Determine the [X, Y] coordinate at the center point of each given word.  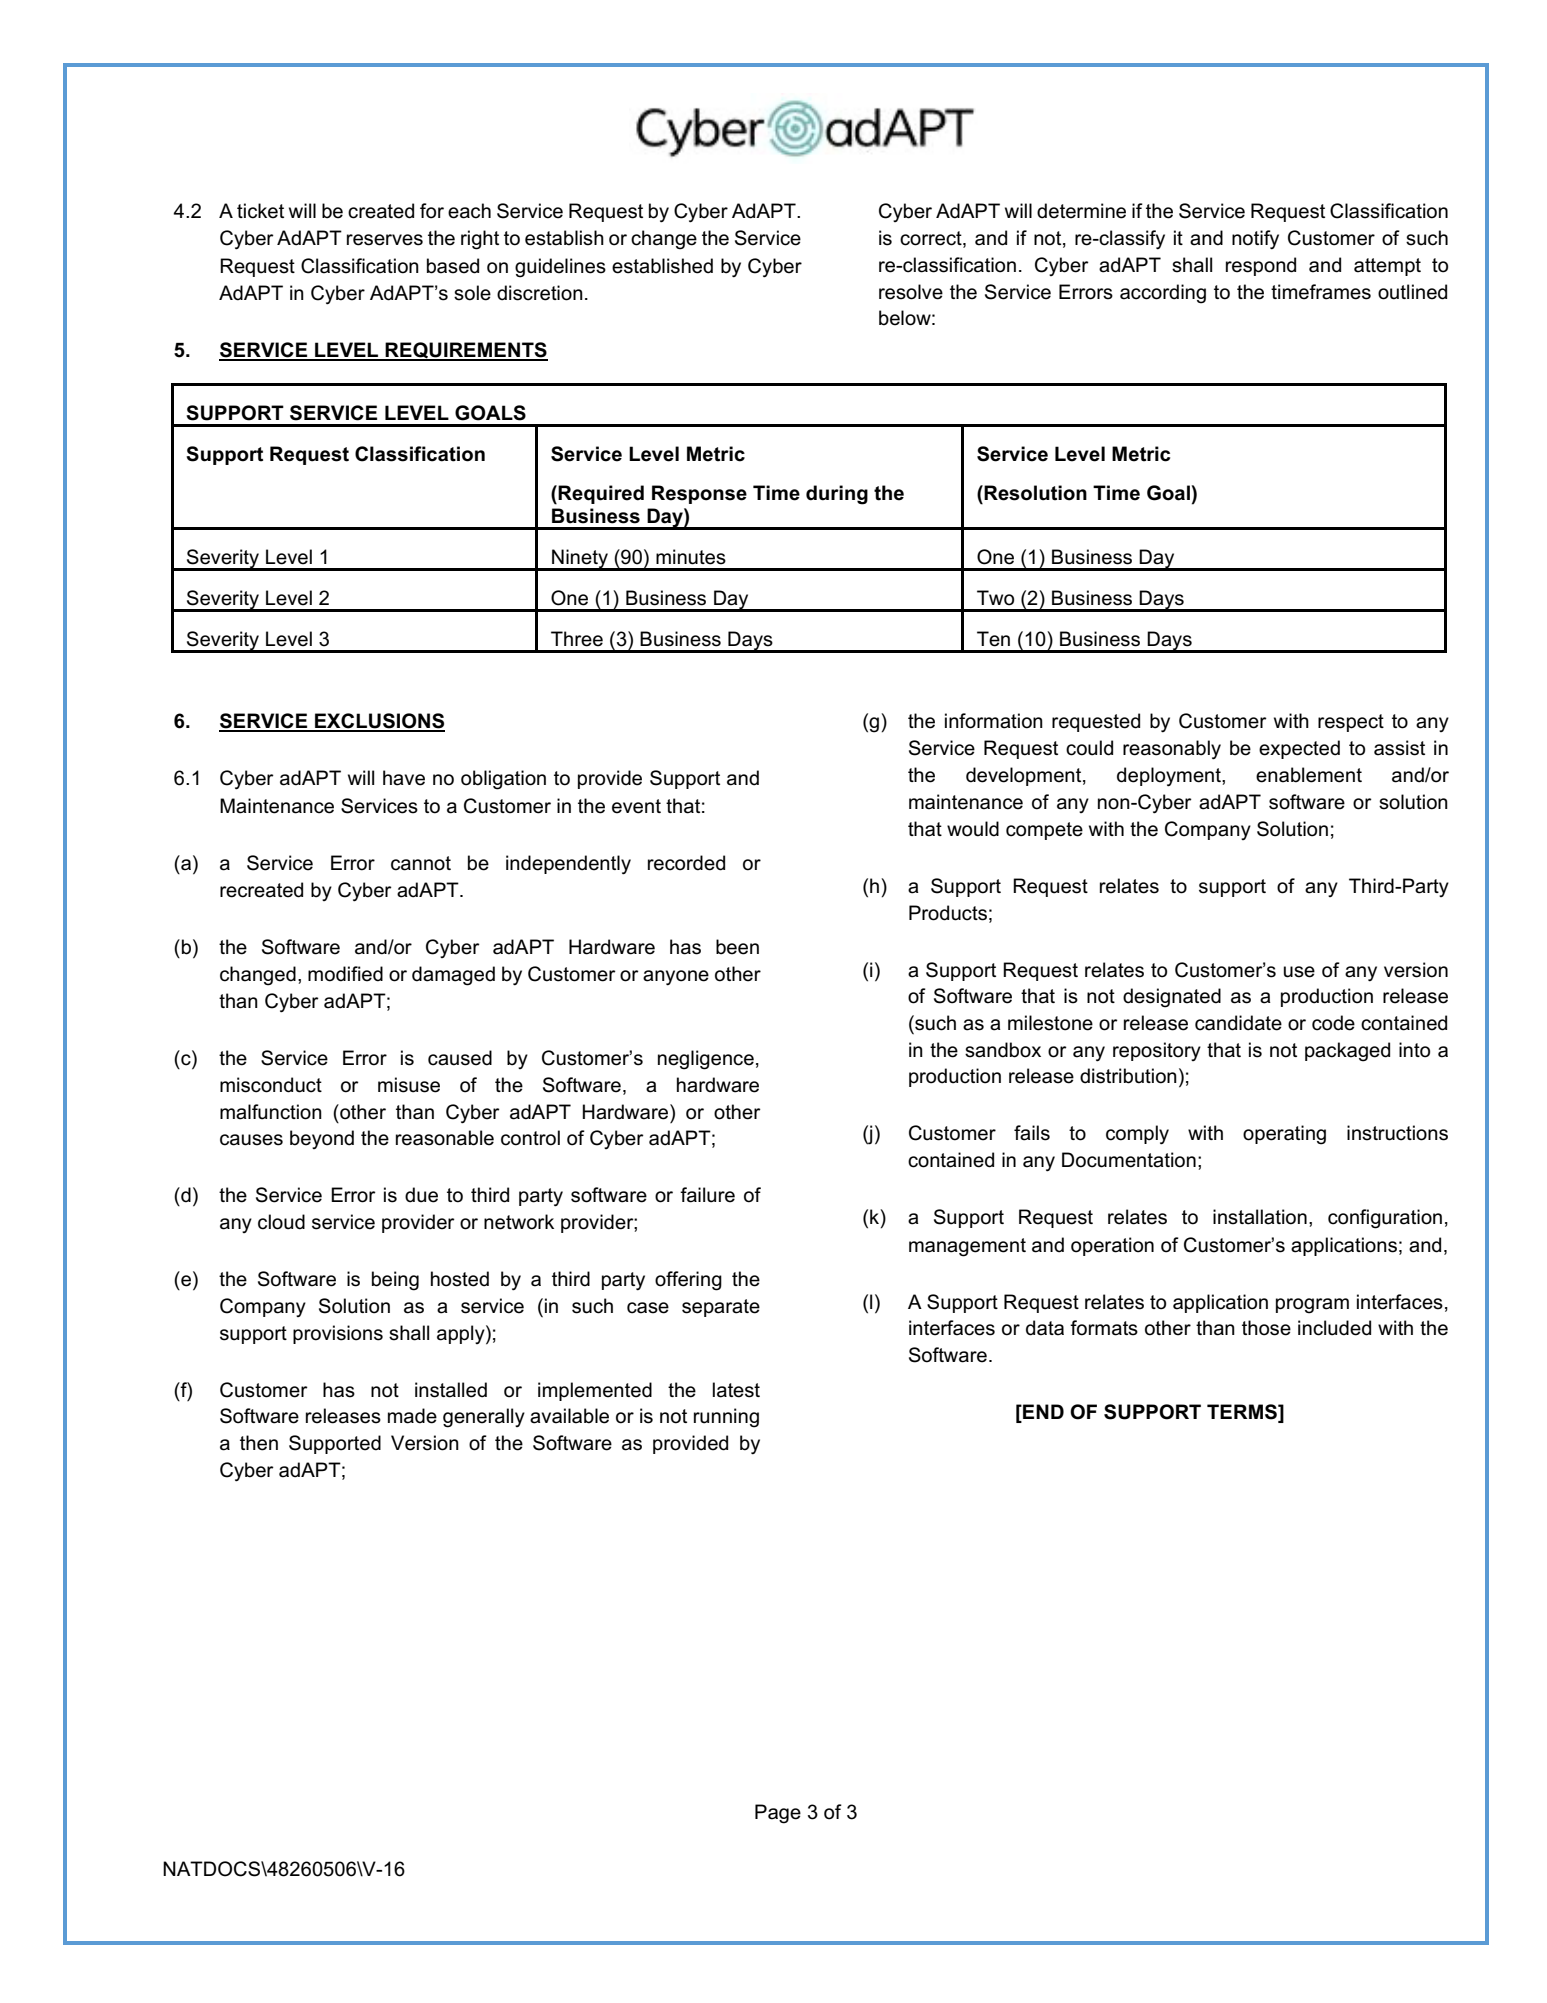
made [412, 1416]
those [1266, 1328]
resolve [911, 292]
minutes [691, 557]
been [737, 947]
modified [345, 974]
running [726, 1418]
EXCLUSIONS [379, 722]
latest [736, 1390]
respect [1351, 723]
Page [778, 1814]
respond [1261, 266]
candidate [1238, 1023]
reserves [385, 240]
